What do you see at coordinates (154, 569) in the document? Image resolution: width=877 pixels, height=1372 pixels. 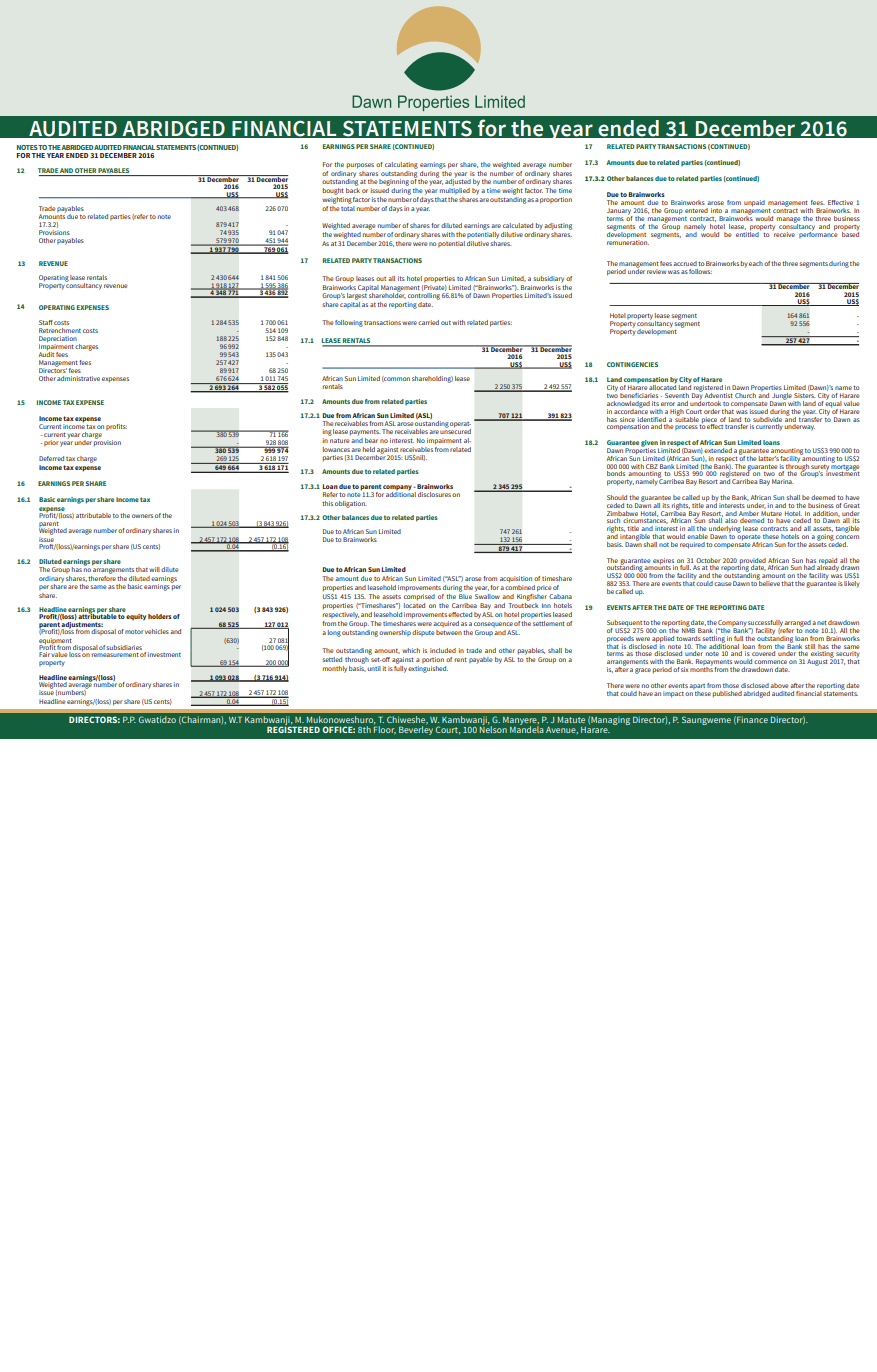 I see `will` at bounding box center [154, 569].
